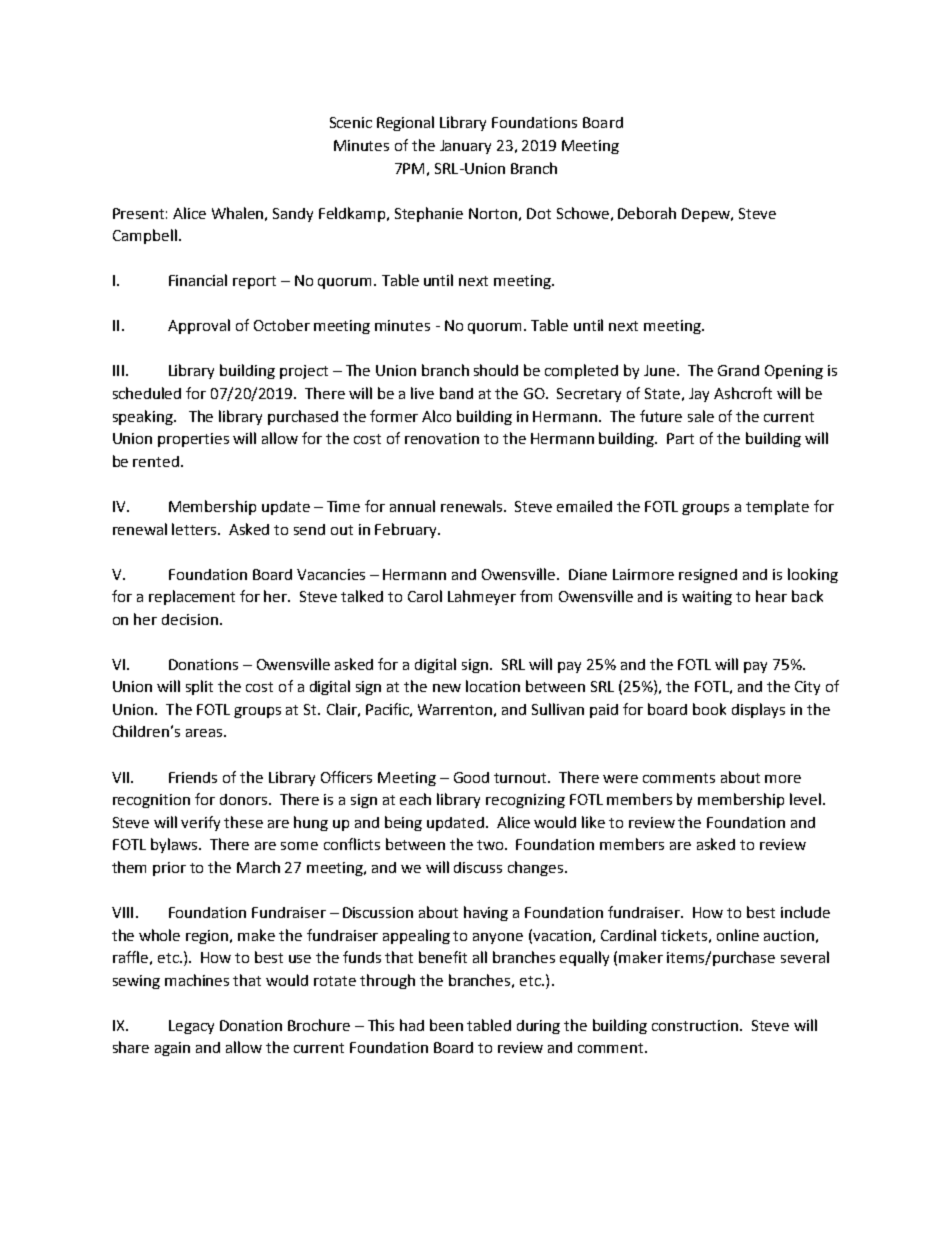  Describe the element at coordinates (647, 213) in the screenshot. I see `Deborah` at that location.
